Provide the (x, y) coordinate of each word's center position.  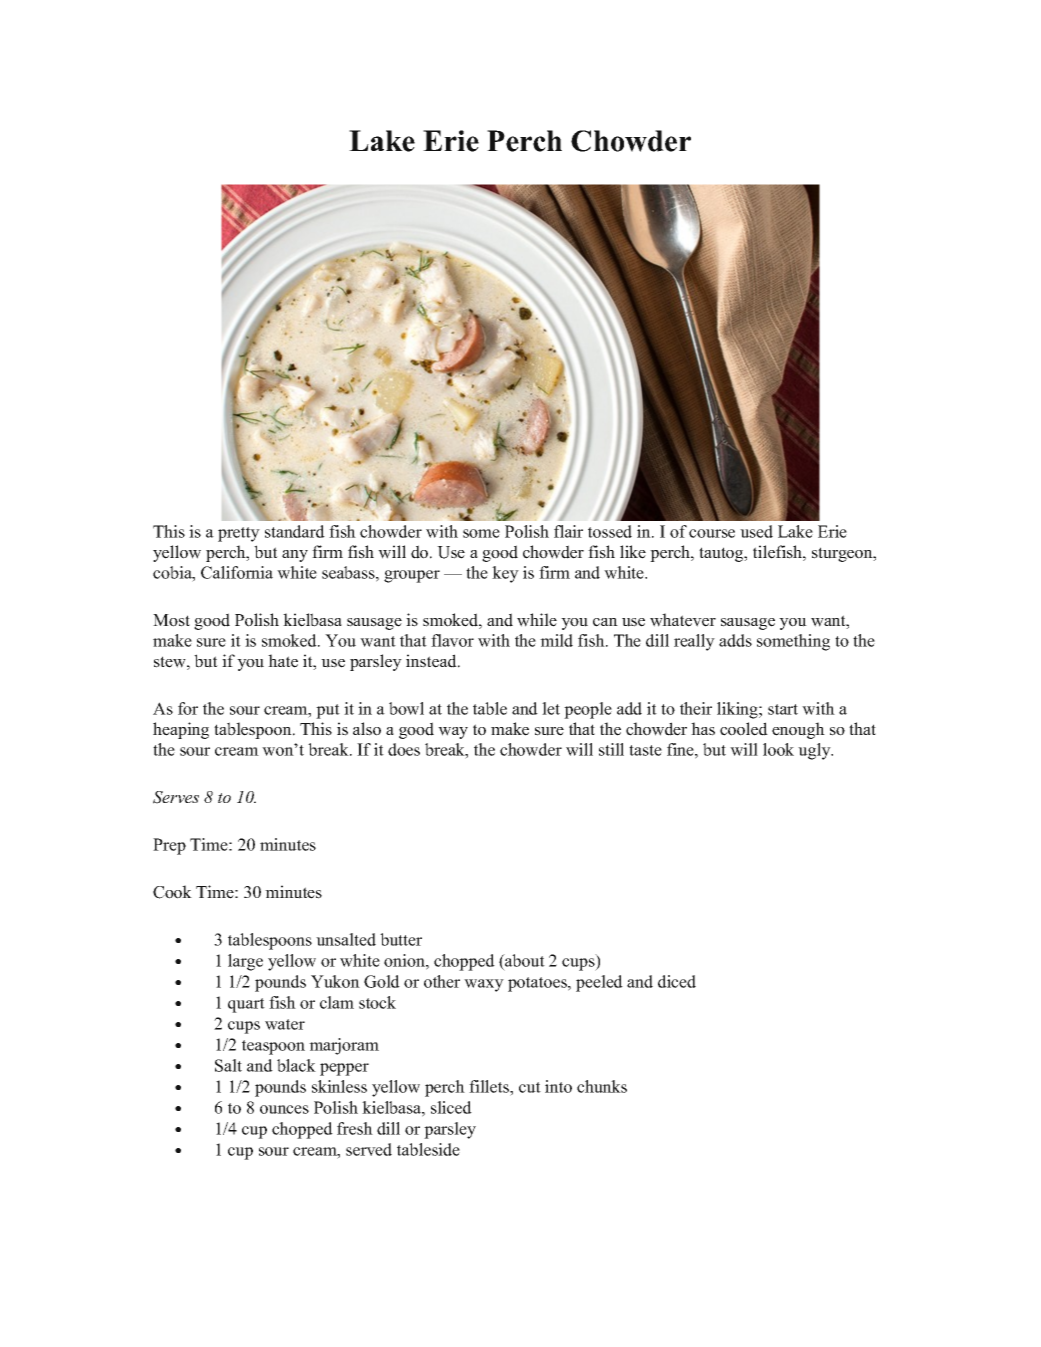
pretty (239, 534)
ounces (284, 1109)
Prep (169, 846)
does (404, 749)
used (756, 531)
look (778, 749)
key (505, 574)
